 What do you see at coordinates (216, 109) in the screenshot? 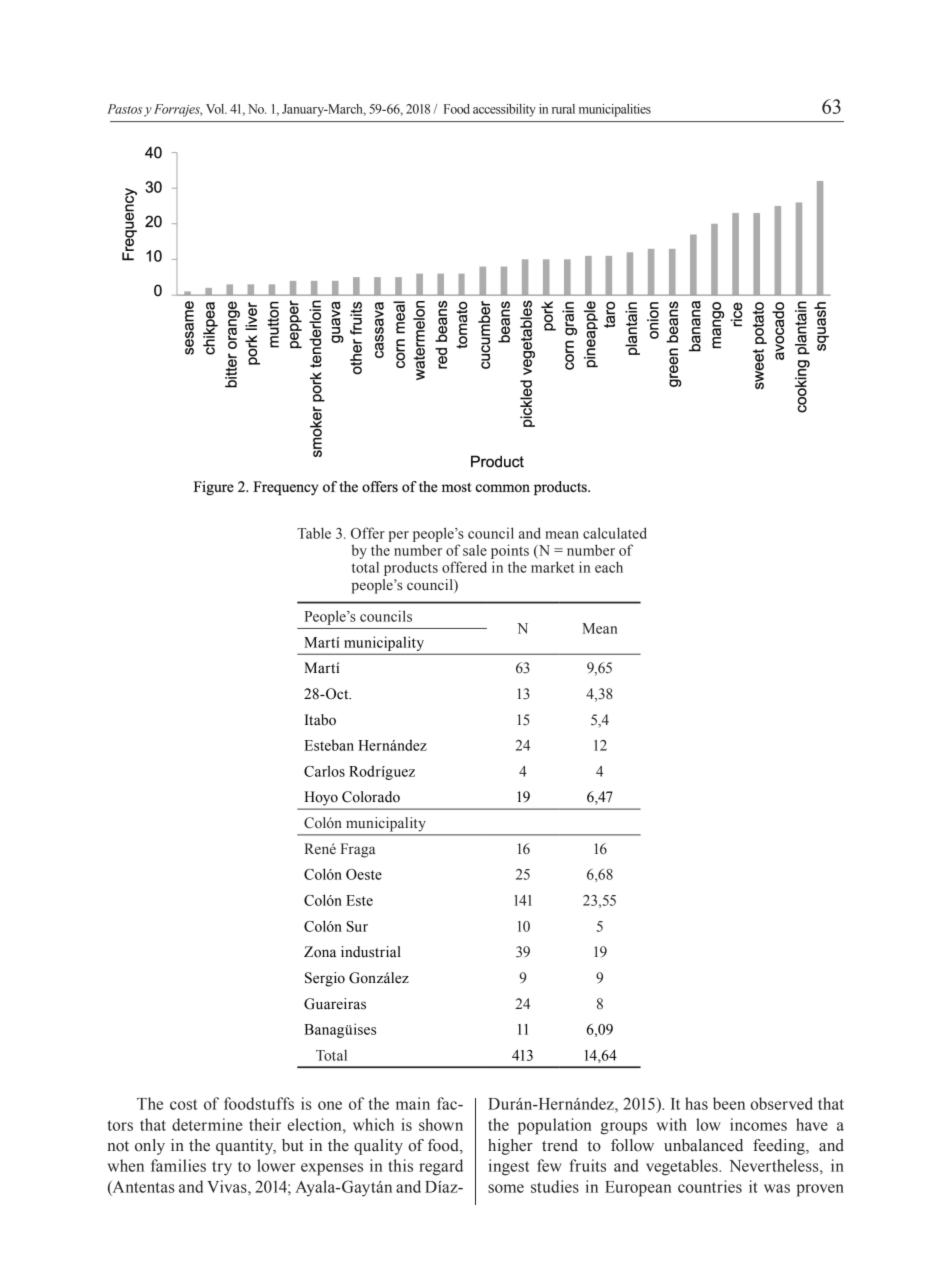
I see `Vol` at bounding box center [216, 109].
